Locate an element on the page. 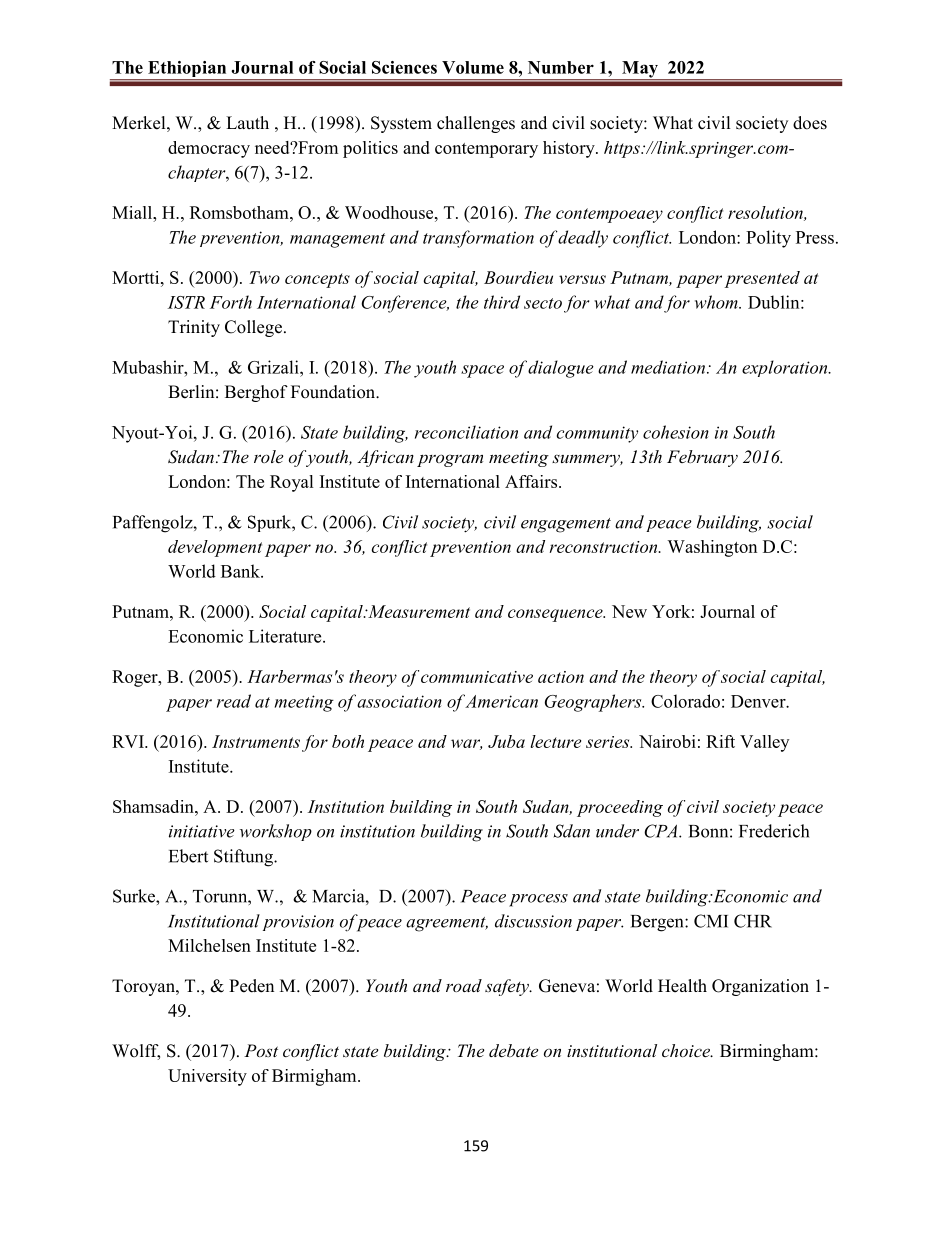  University is located at coordinates (207, 1077).
